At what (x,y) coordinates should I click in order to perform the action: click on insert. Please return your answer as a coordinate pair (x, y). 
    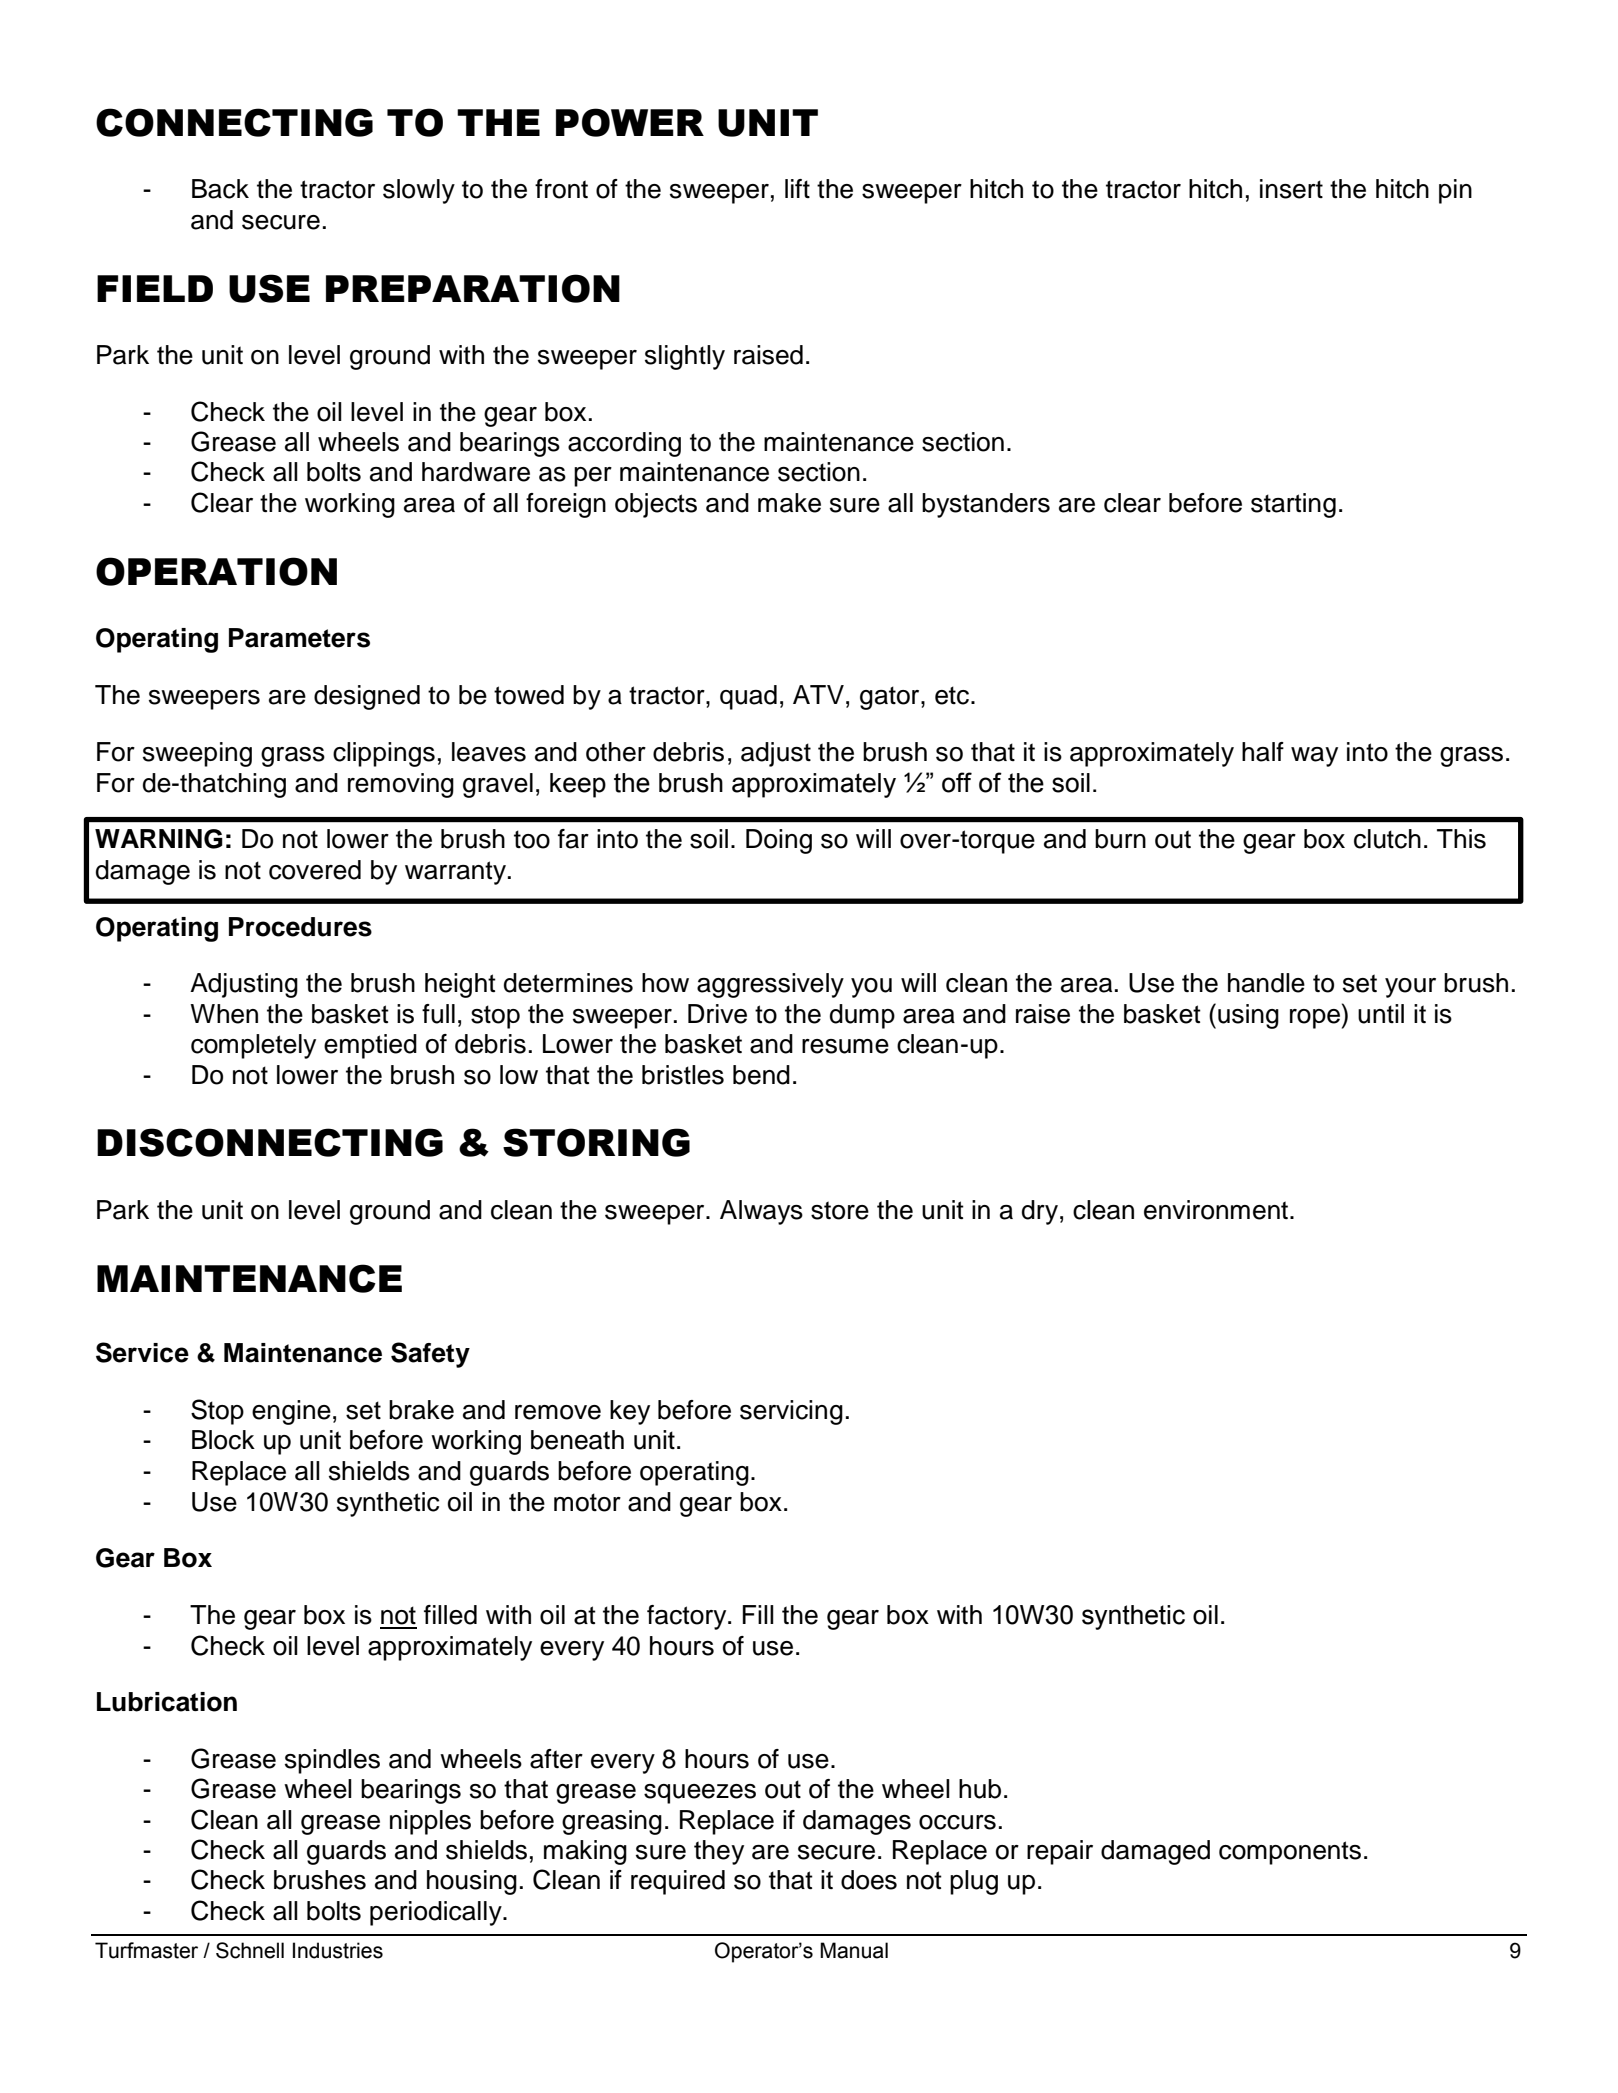
    Looking at the image, I should click on (1291, 189).
